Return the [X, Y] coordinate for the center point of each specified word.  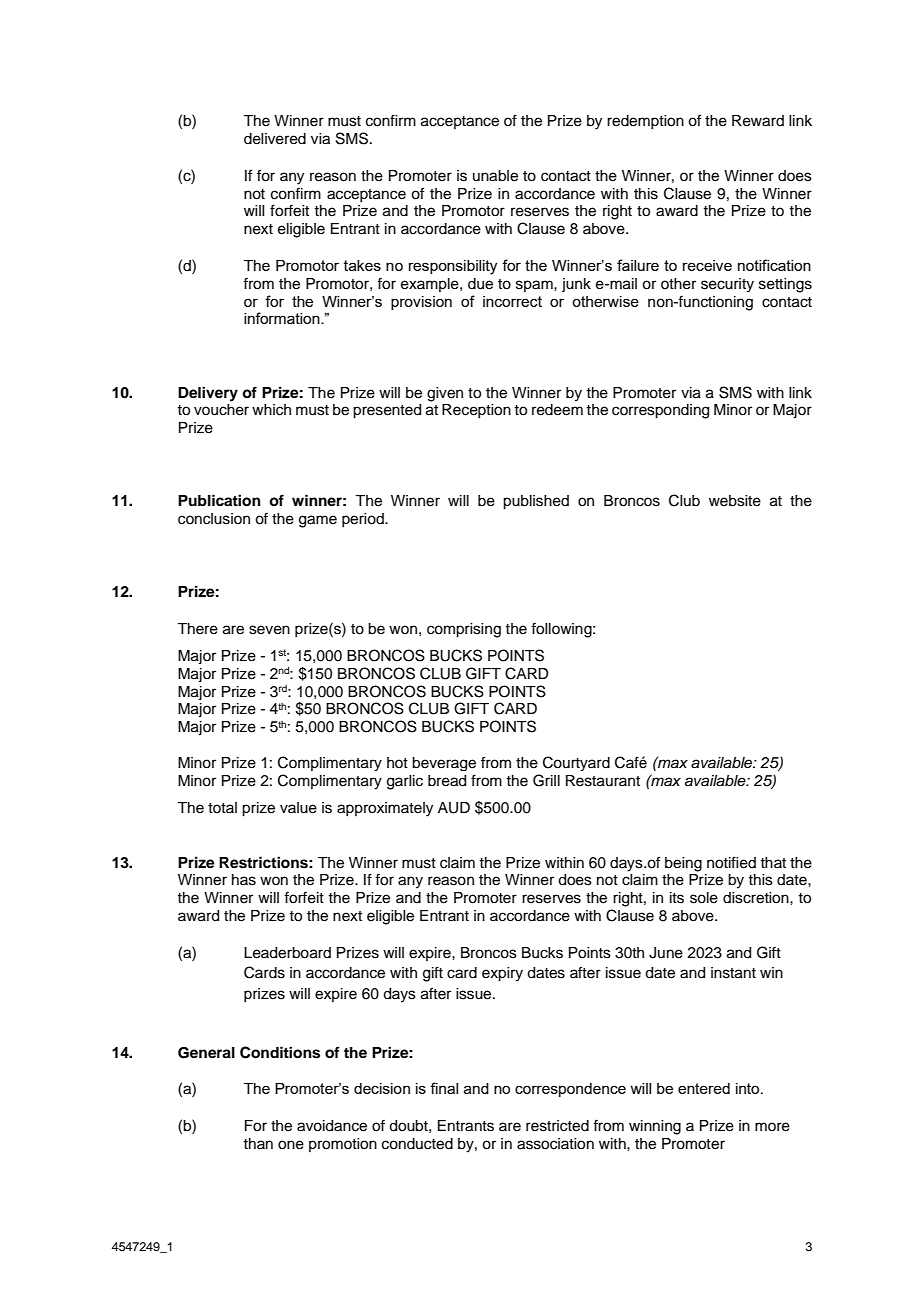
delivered [275, 139]
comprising [464, 630]
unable [495, 176]
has [244, 880]
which [271, 410]
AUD [454, 808]
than [258, 1143]
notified [731, 862]
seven [269, 630]
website [735, 501]
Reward [758, 121]
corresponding [660, 411]
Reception [476, 411]
